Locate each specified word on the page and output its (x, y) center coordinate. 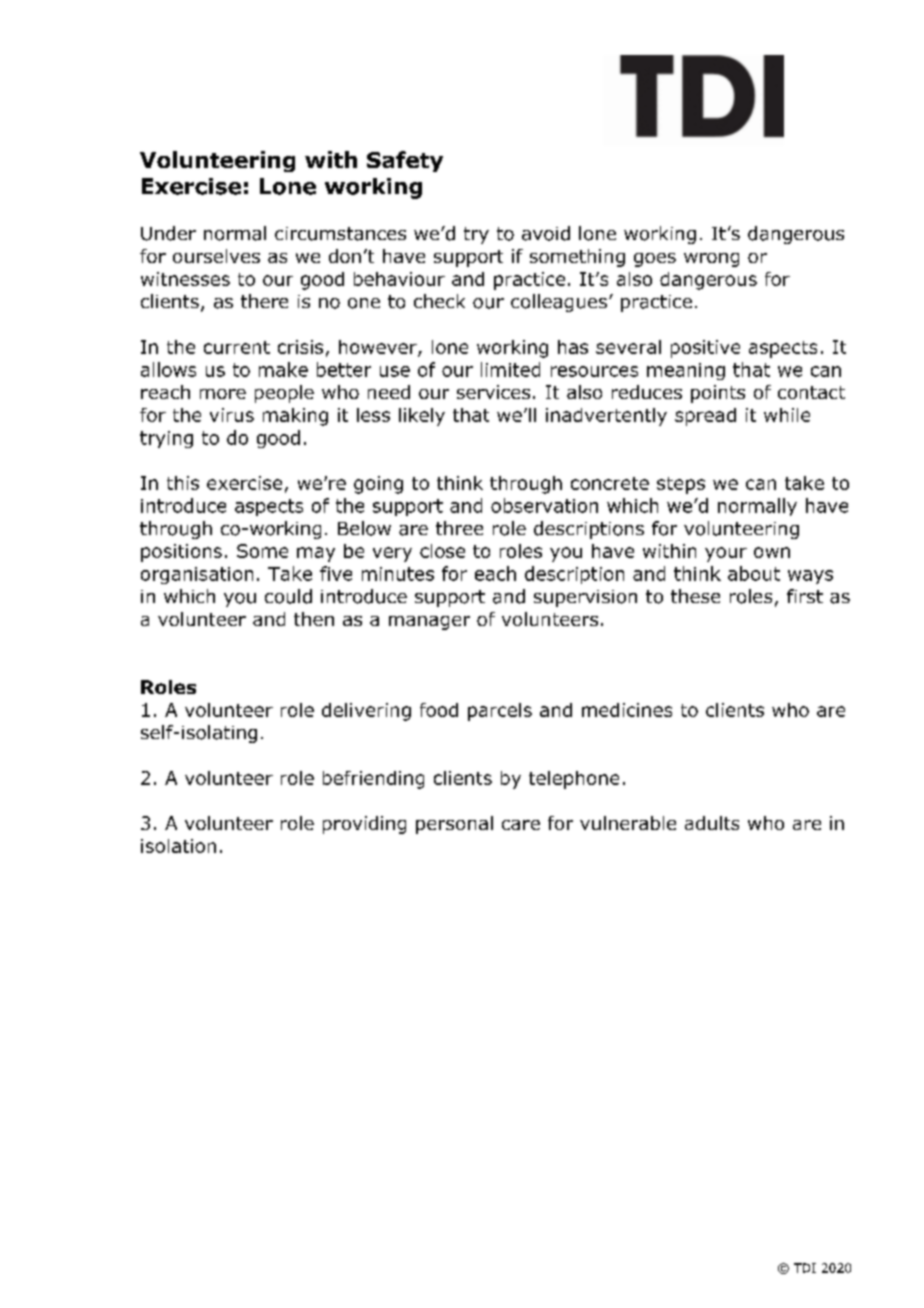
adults (712, 823)
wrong (711, 260)
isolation (178, 846)
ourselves (216, 256)
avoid (546, 233)
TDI (805, 1268)
